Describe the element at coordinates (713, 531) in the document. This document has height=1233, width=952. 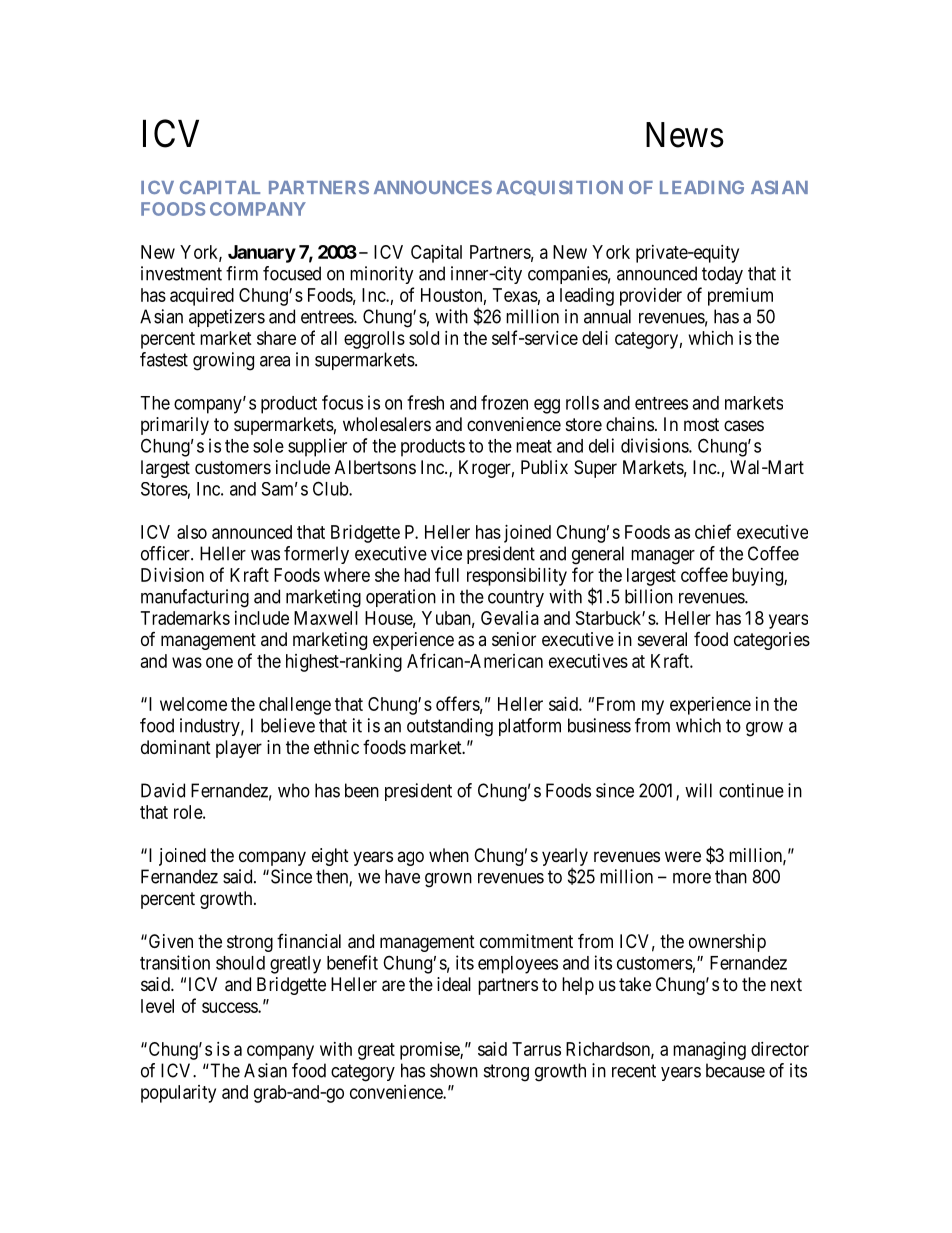
I see `chief` at that location.
